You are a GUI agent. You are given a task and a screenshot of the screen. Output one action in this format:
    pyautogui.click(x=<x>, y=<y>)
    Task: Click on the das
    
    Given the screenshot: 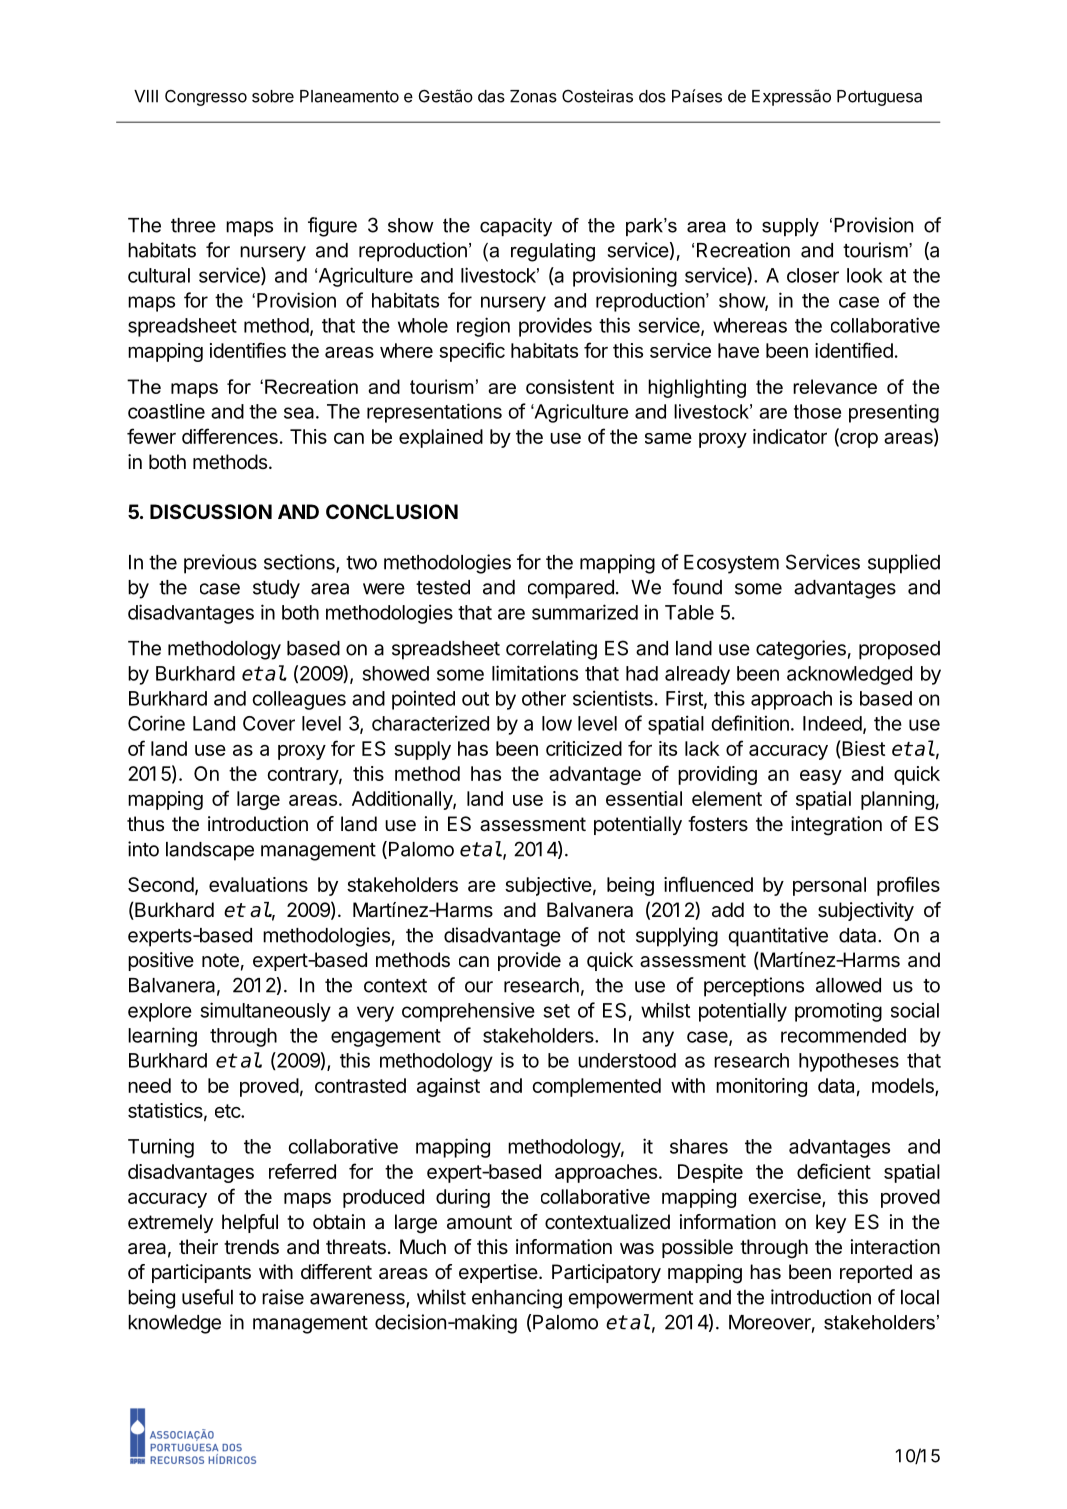 What is the action you would take?
    pyautogui.click(x=491, y=96)
